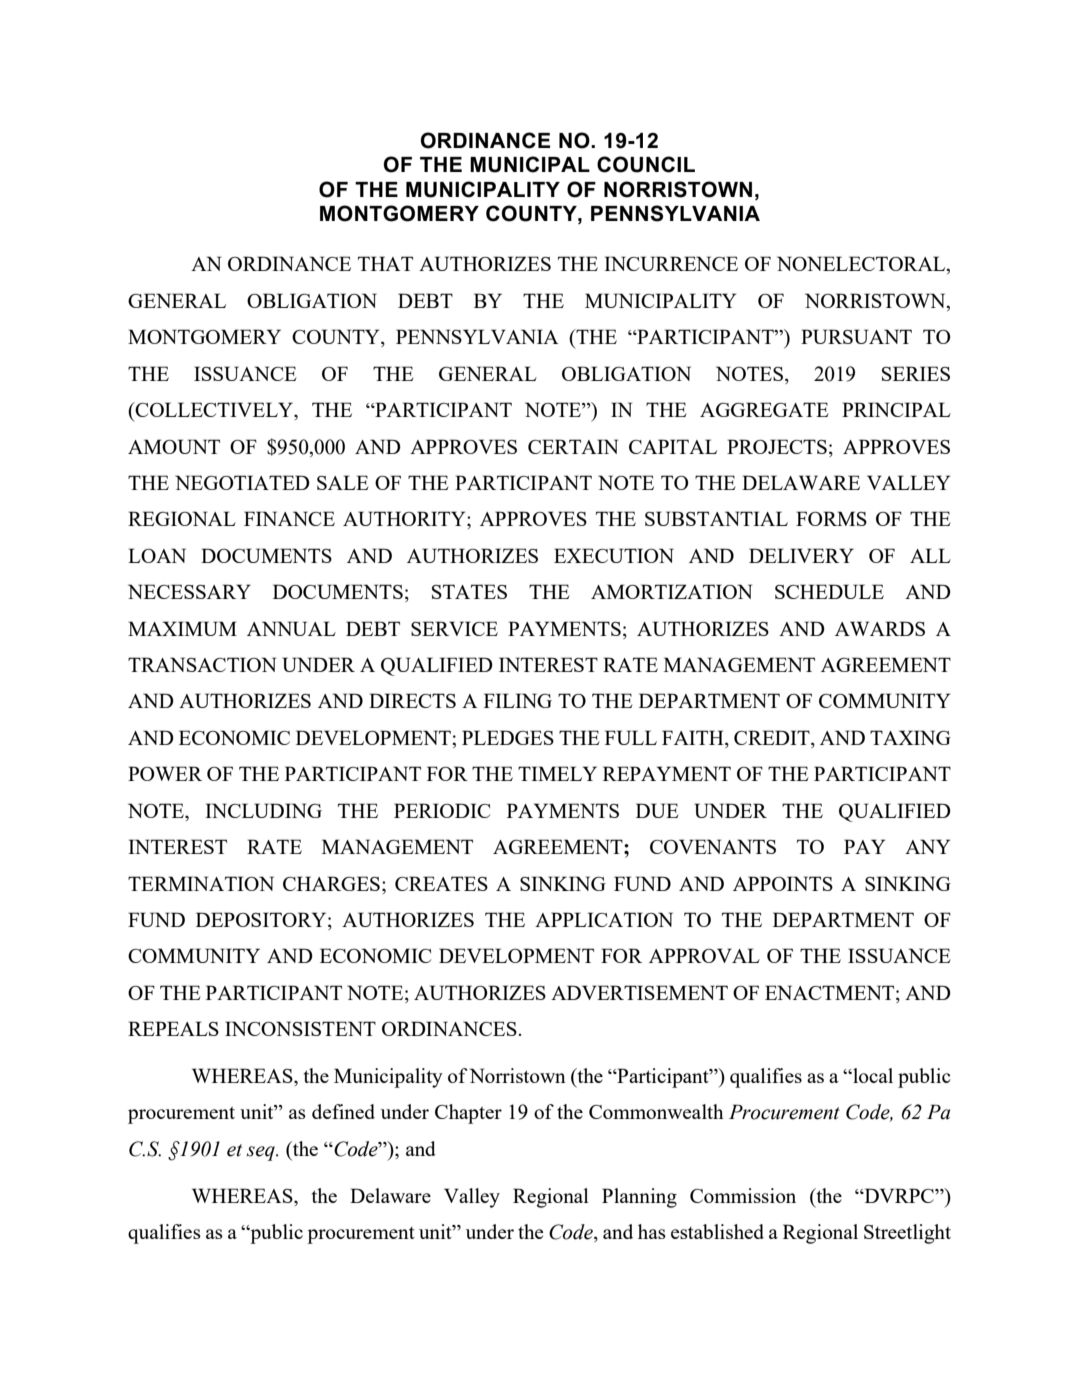  Describe the element at coordinates (518, 700) in the page. I see `FILING` at that location.
